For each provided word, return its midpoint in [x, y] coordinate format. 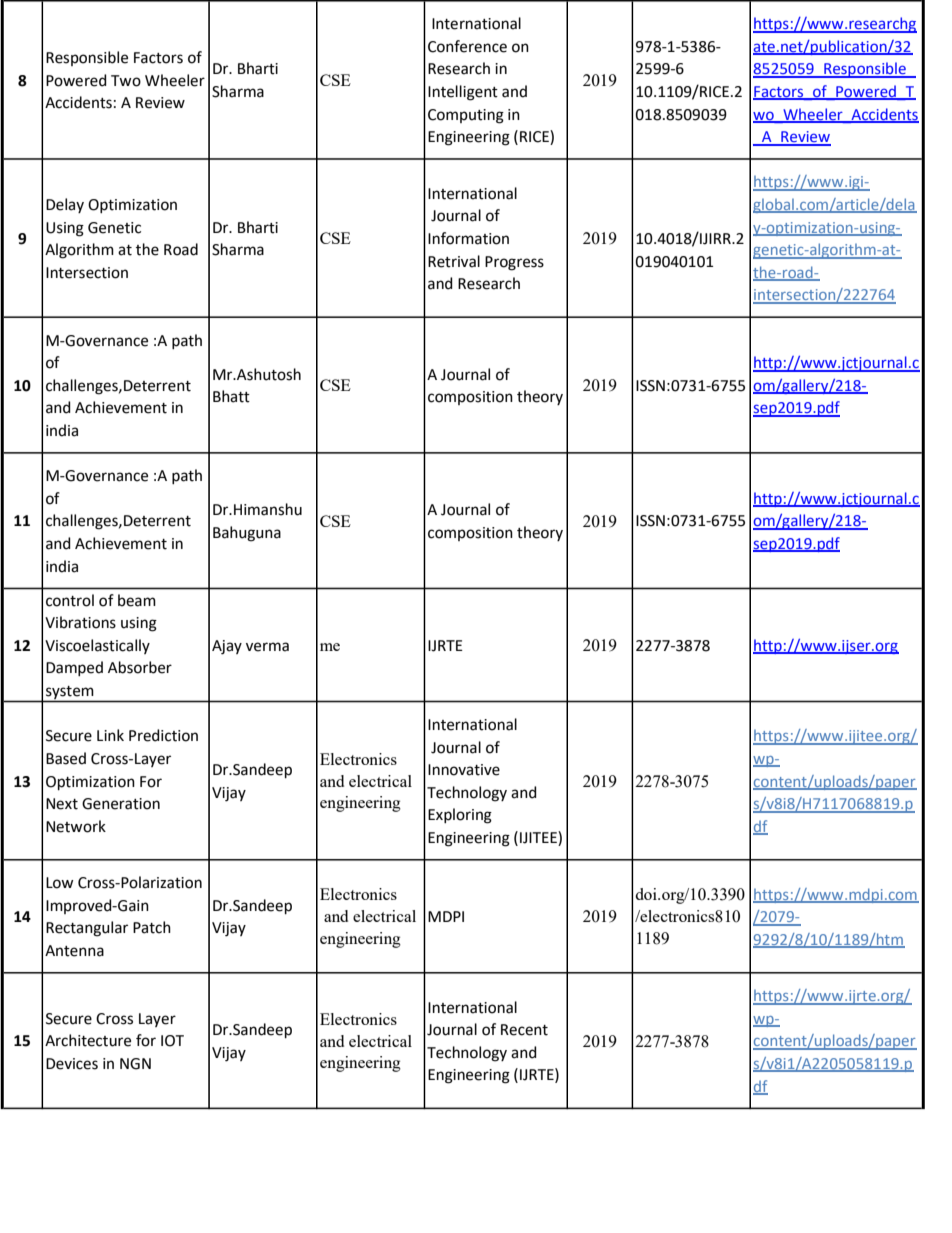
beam [137, 600]
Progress [514, 263]
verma [267, 647]
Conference [467, 46]
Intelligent [463, 93]
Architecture [88, 1040]
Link [110, 735]
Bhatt [231, 396]
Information [468, 238]
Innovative [464, 770]
